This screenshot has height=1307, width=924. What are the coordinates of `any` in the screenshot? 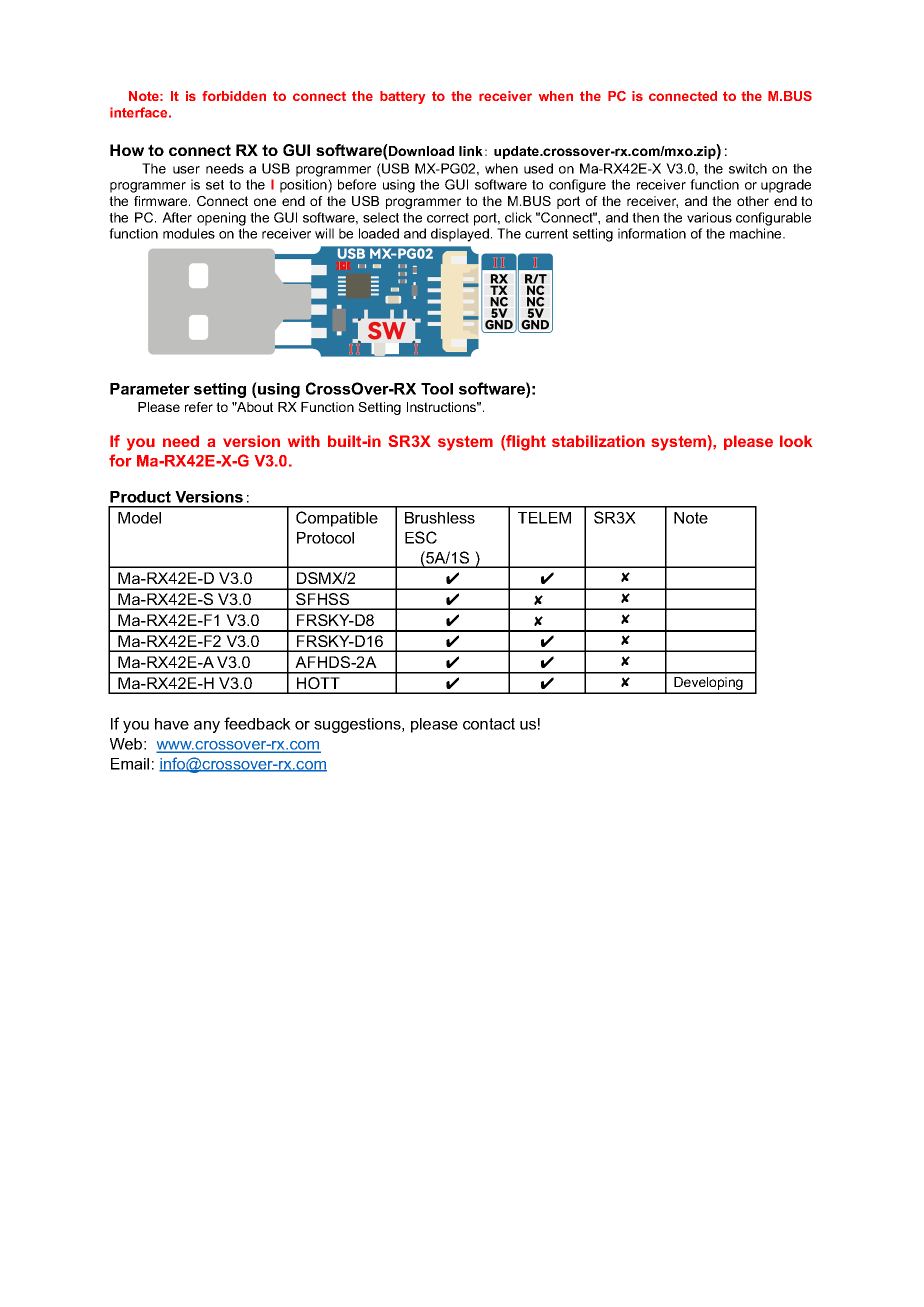 It's located at (207, 727).
